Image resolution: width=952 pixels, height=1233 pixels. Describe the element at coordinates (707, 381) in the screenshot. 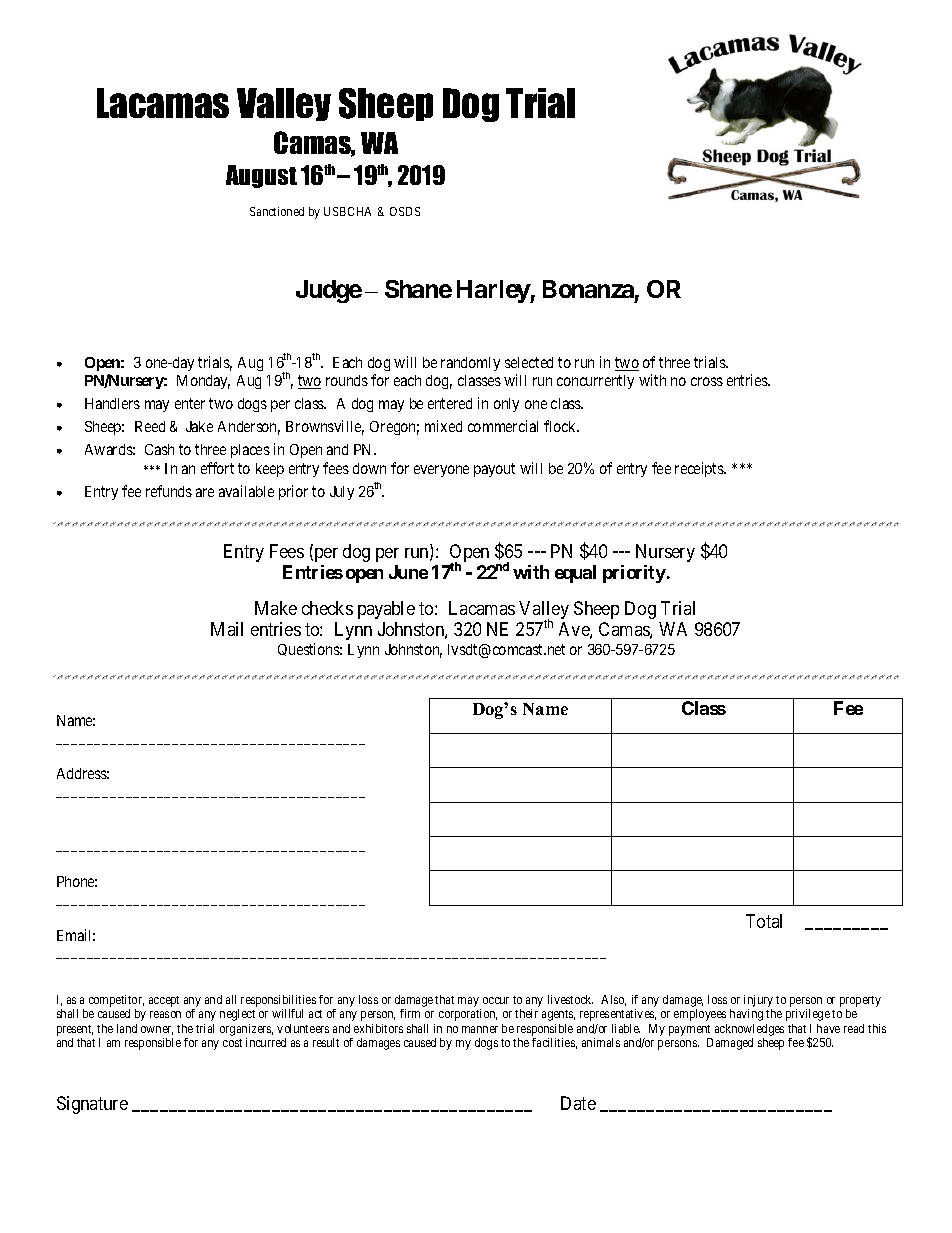

I see `cross` at that location.
